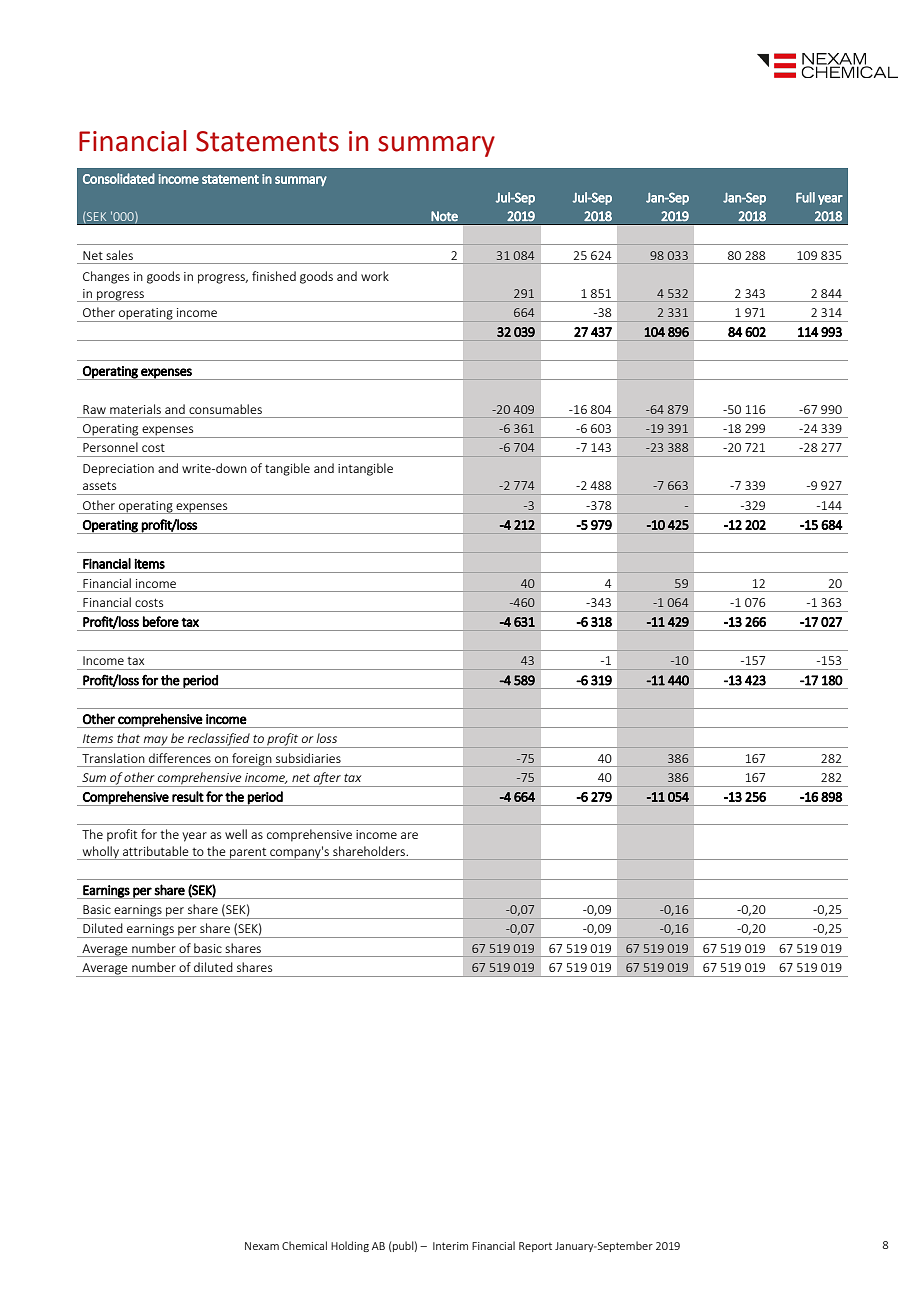 This screenshot has height=1309, width=924. Describe the element at coordinates (119, 178) in the screenshot. I see `Consolidated` at that location.
